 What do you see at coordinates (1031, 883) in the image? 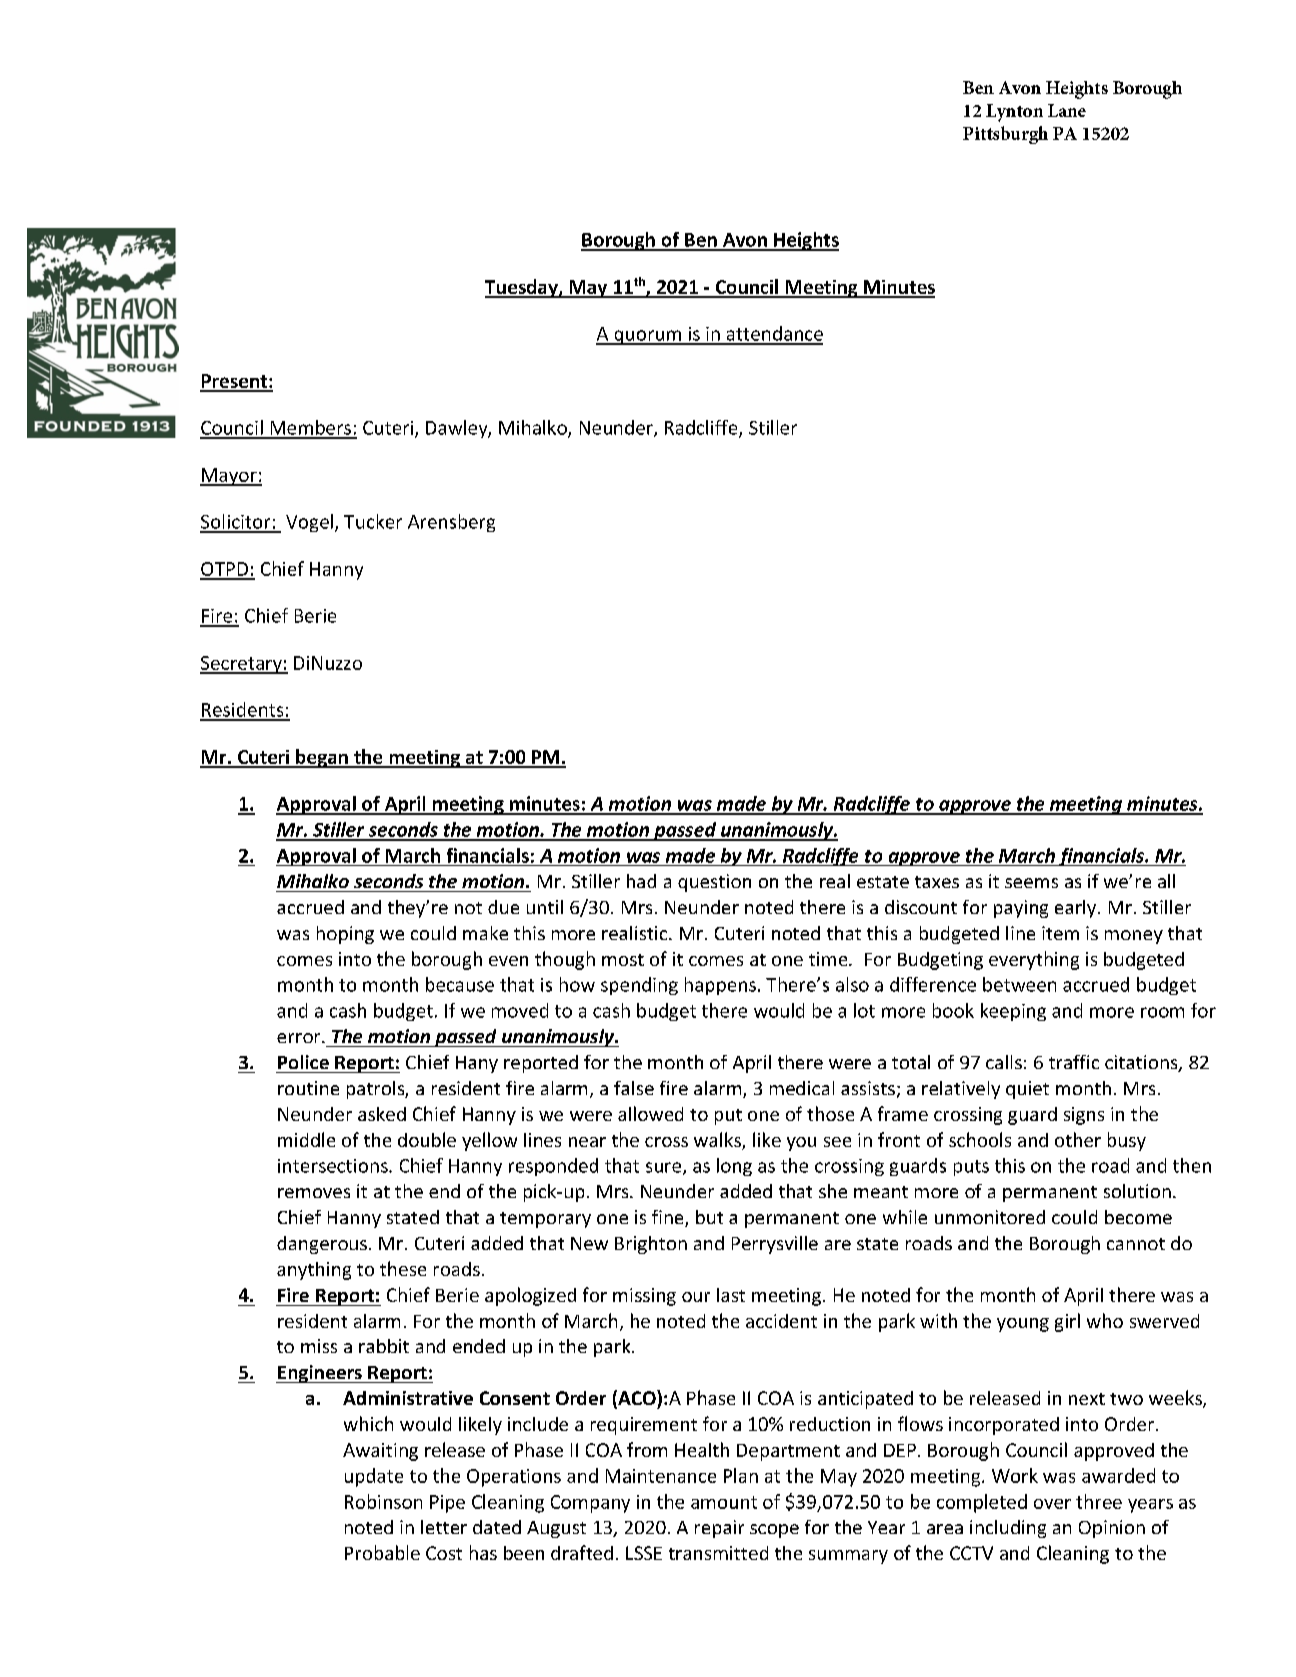
I see `seems` at bounding box center [1031, 883].
